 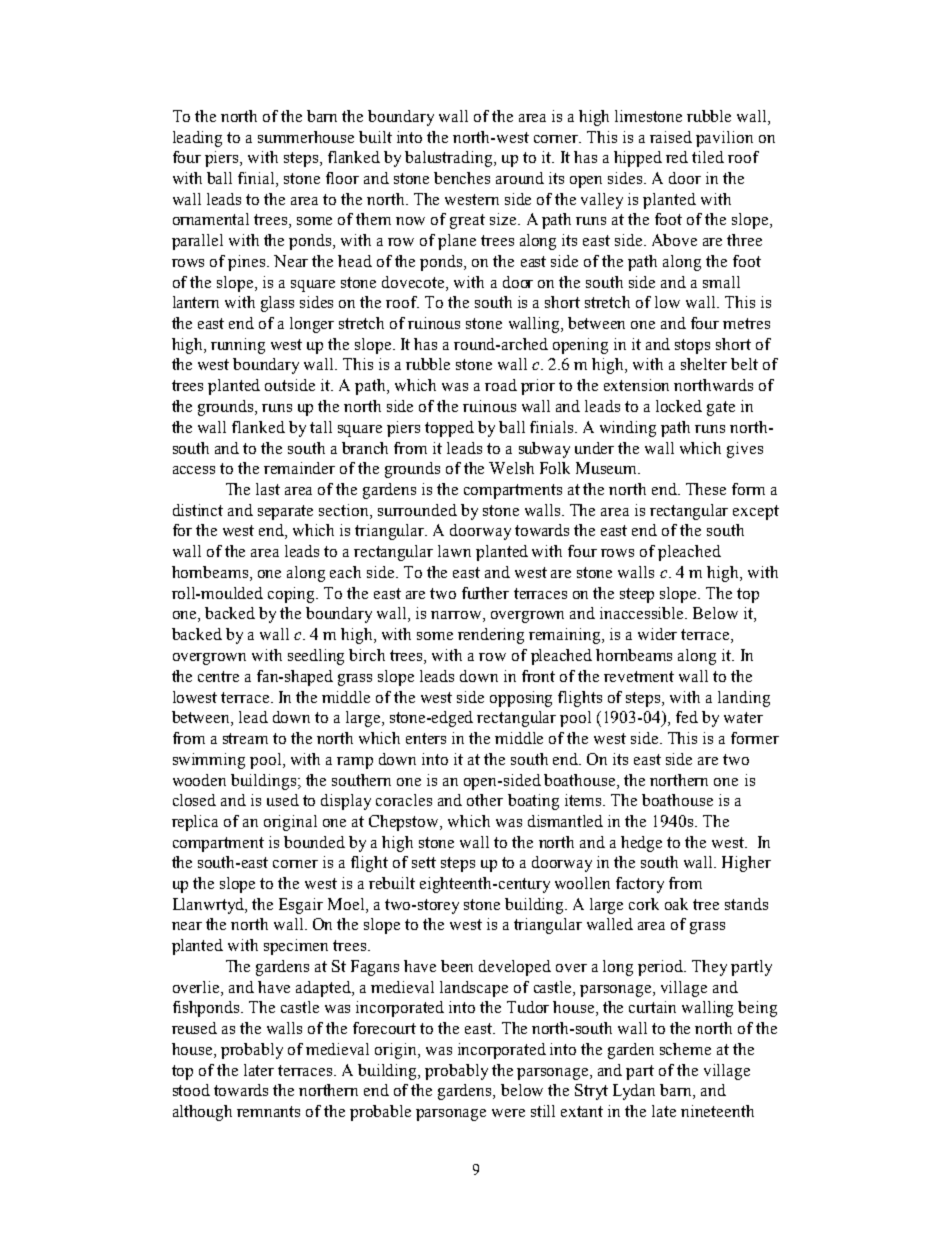 What do you see at coordinates (706, 489) in the screenshot?
I see `These` at bounding box center [706, 489].
